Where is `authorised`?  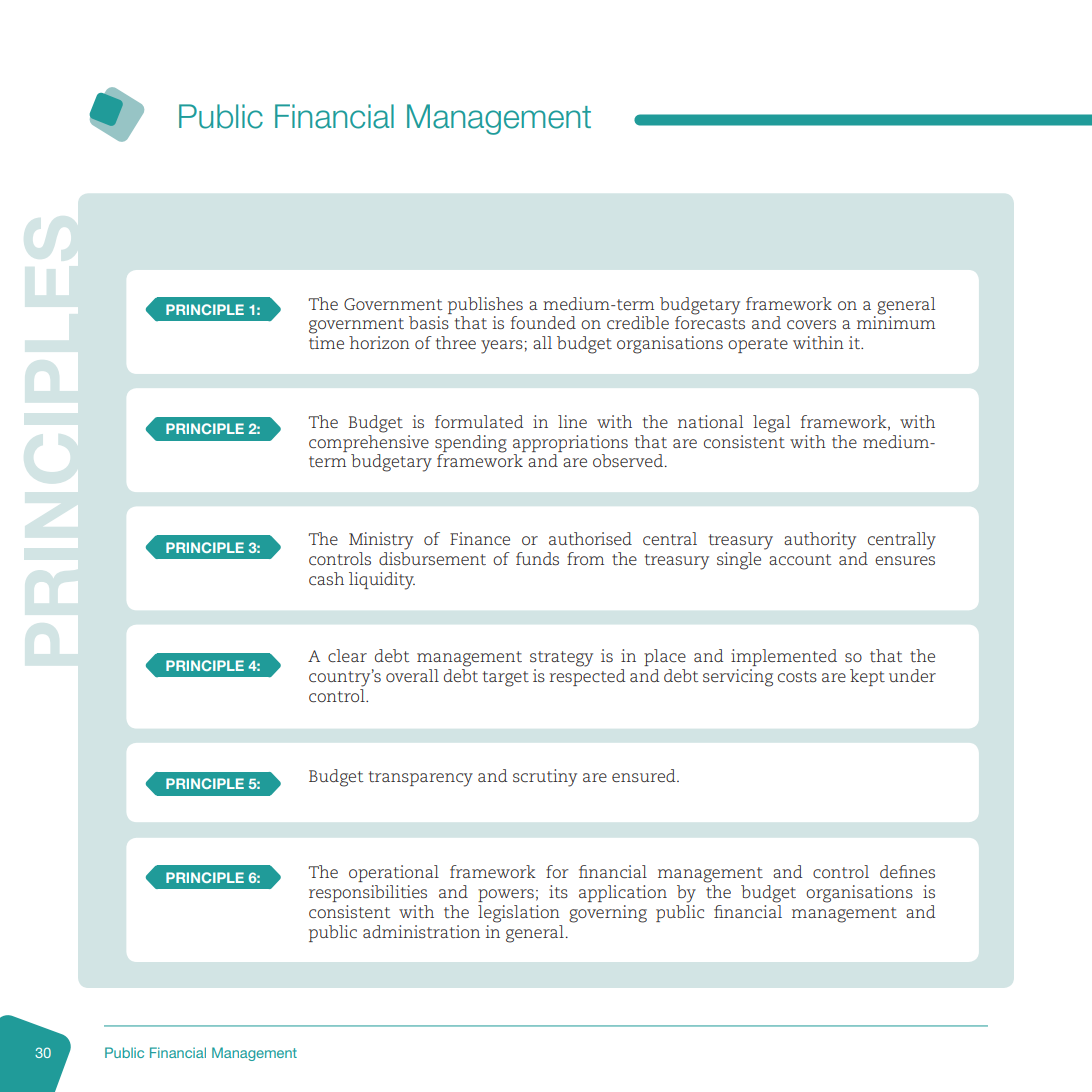 authorised is located at coordinates (590, 538).
